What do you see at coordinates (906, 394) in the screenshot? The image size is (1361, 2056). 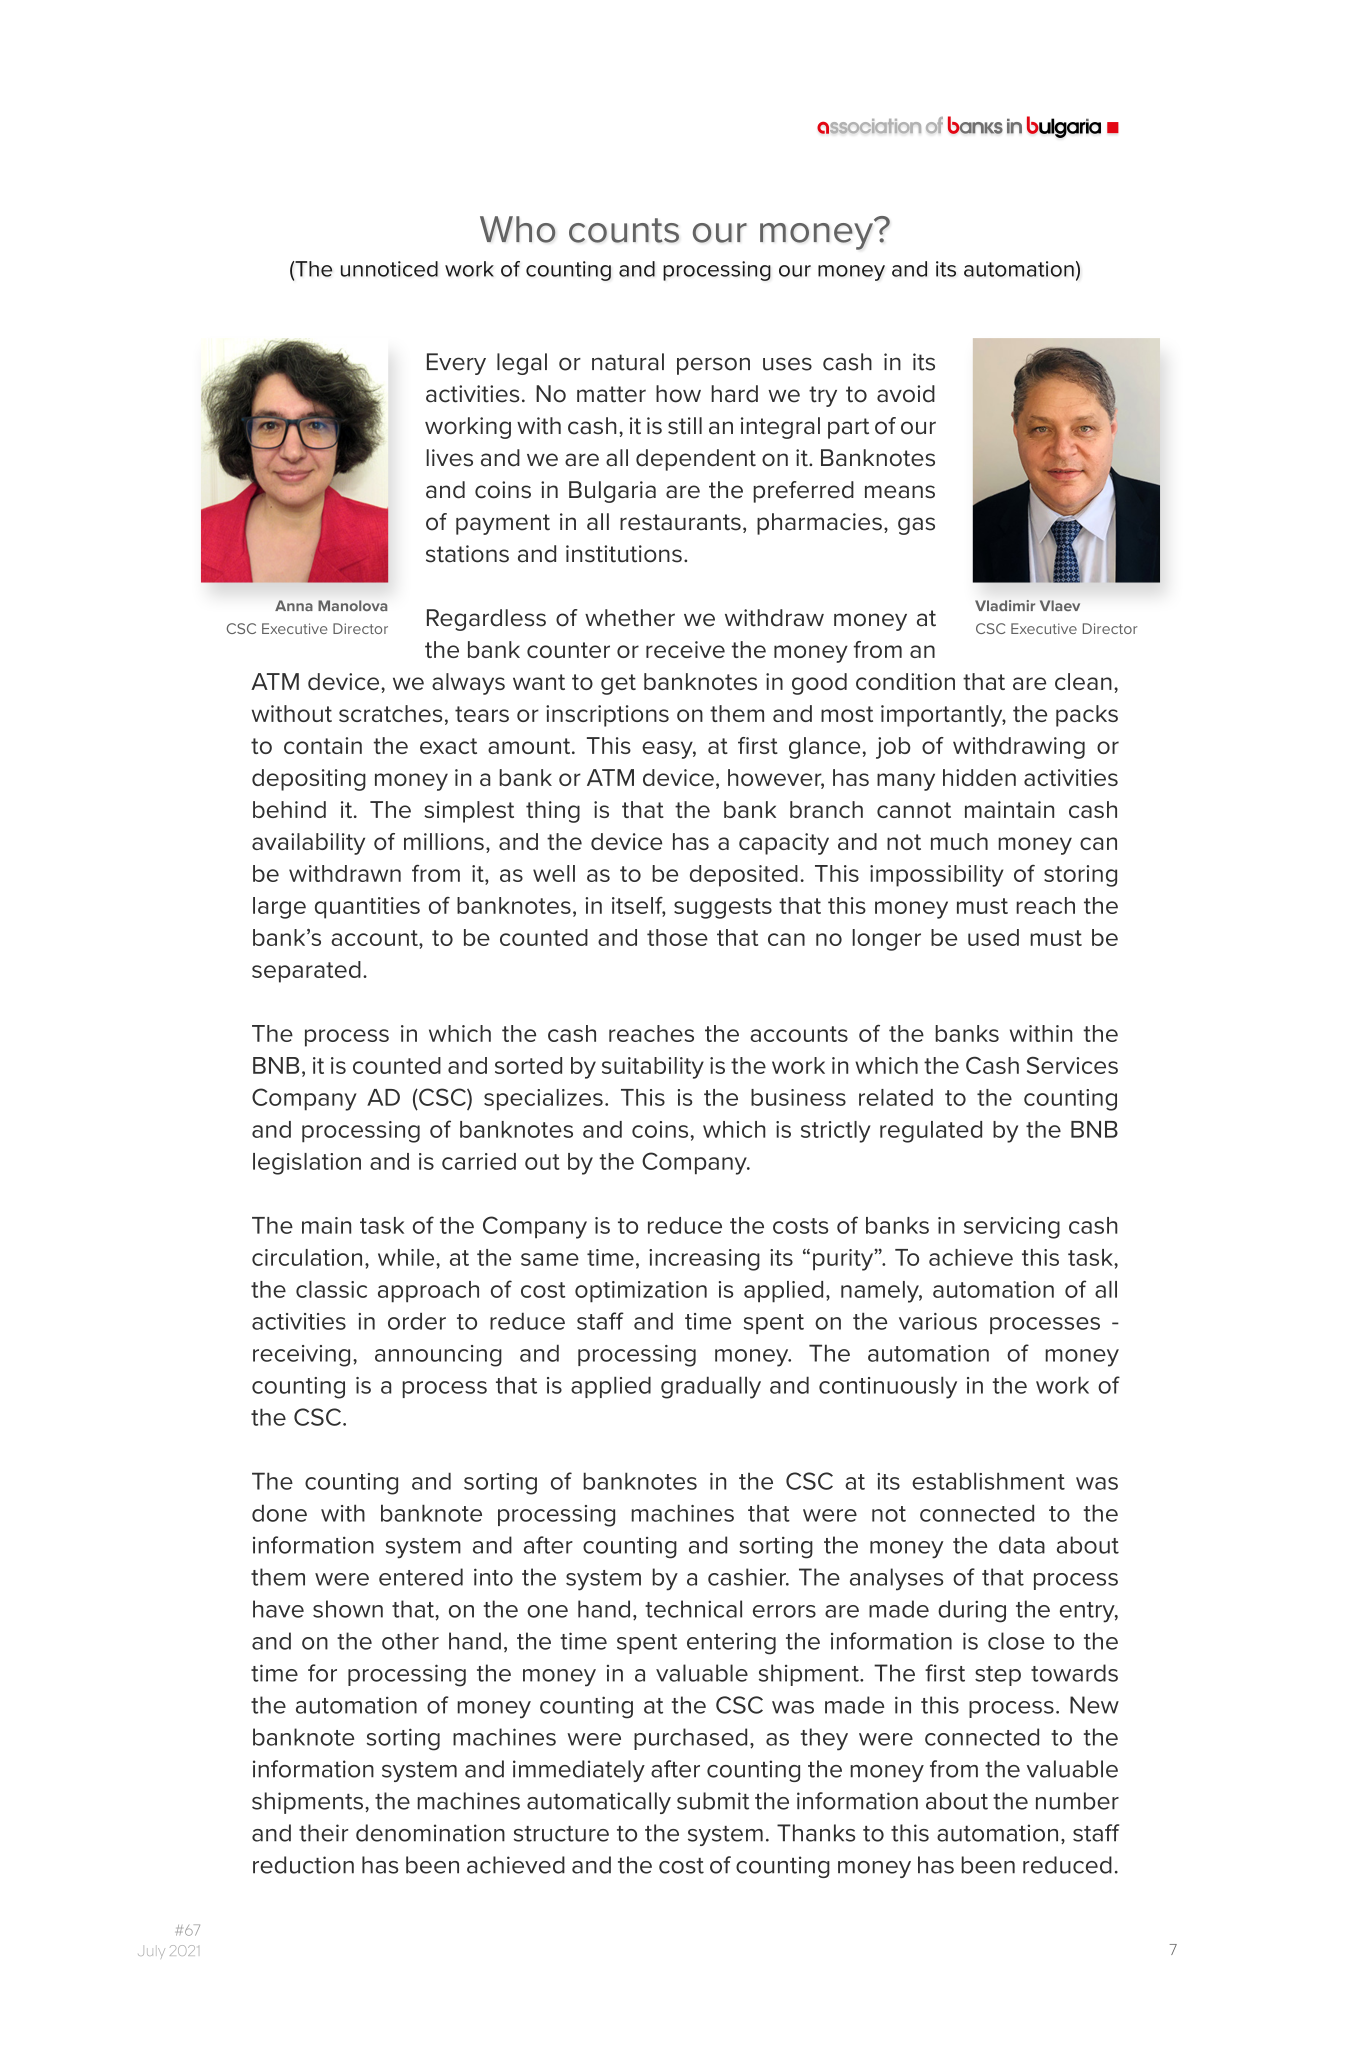 I see `avoid` at bounding box center [906, 394].
